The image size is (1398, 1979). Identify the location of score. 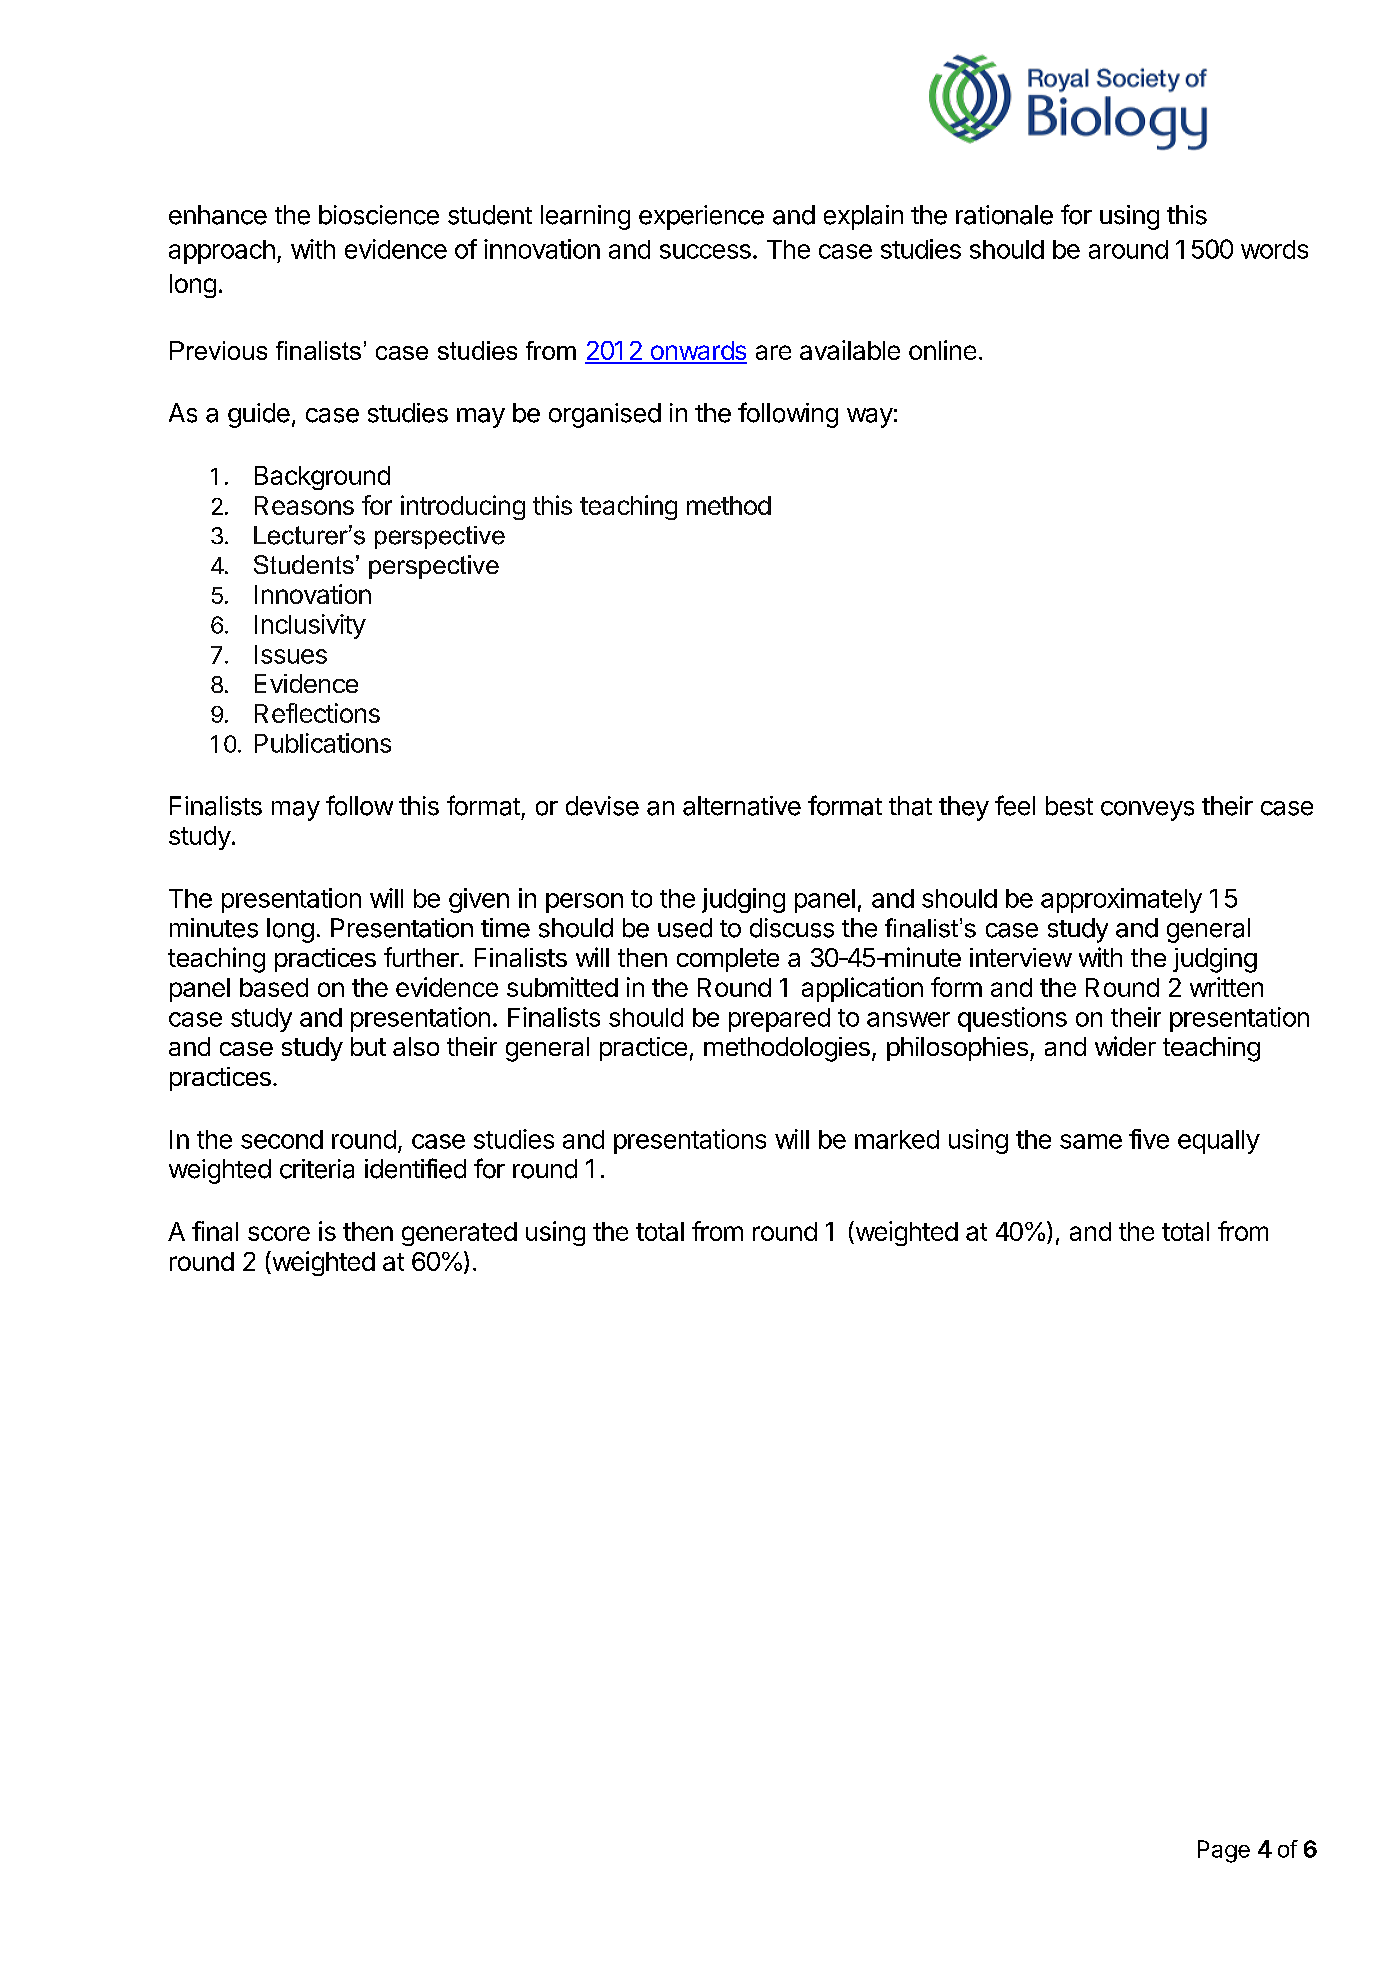
(279, 1233).
